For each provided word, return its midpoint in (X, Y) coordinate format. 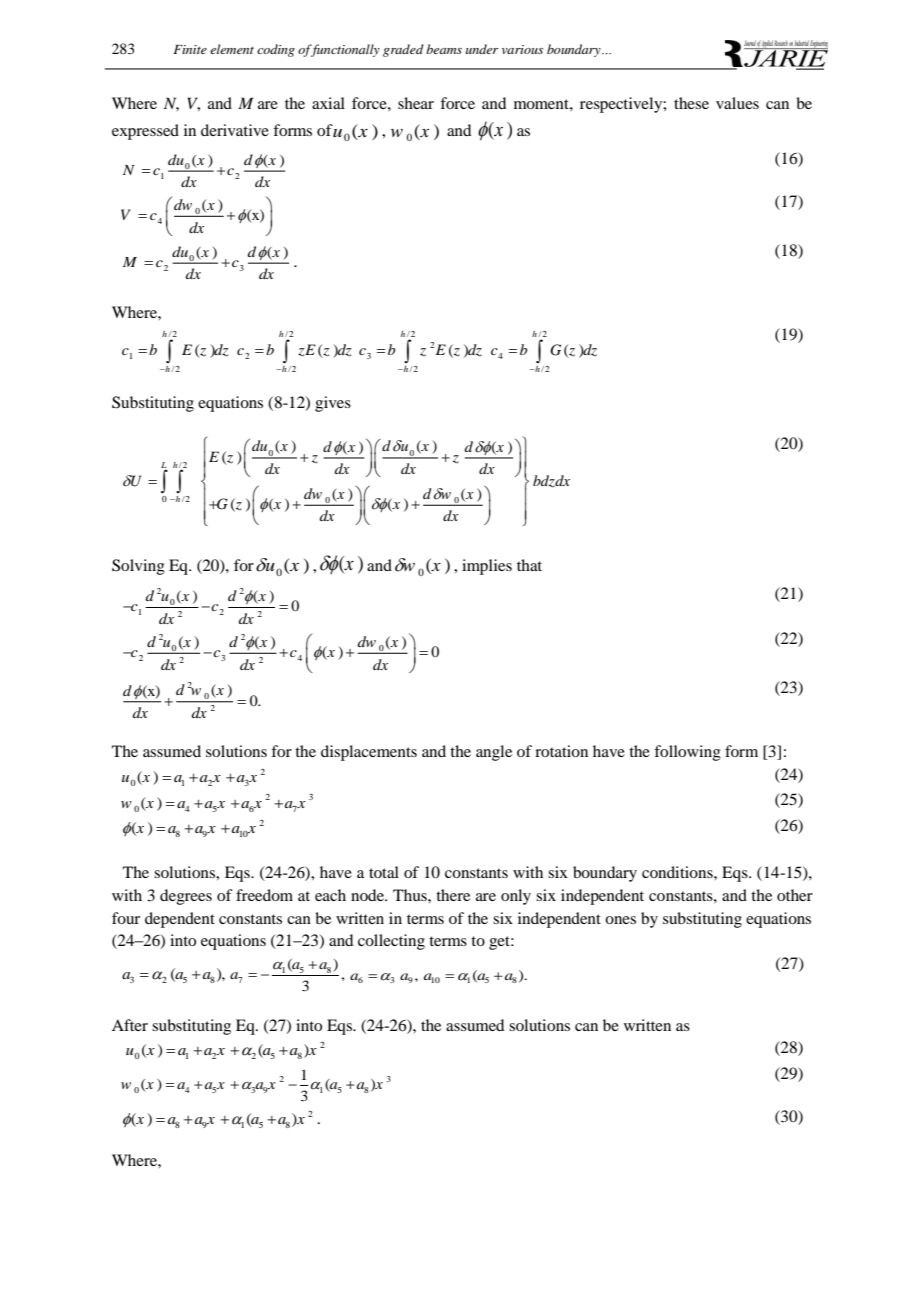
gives (333, 404)
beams (444, 49)
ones (620, 920)
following (687, 753)
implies (487, 567)
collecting (391, 942)
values (737, 103)
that (529, 565)
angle (494, 753)
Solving (138, 567)
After (130, 1025)
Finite (190, 49)
